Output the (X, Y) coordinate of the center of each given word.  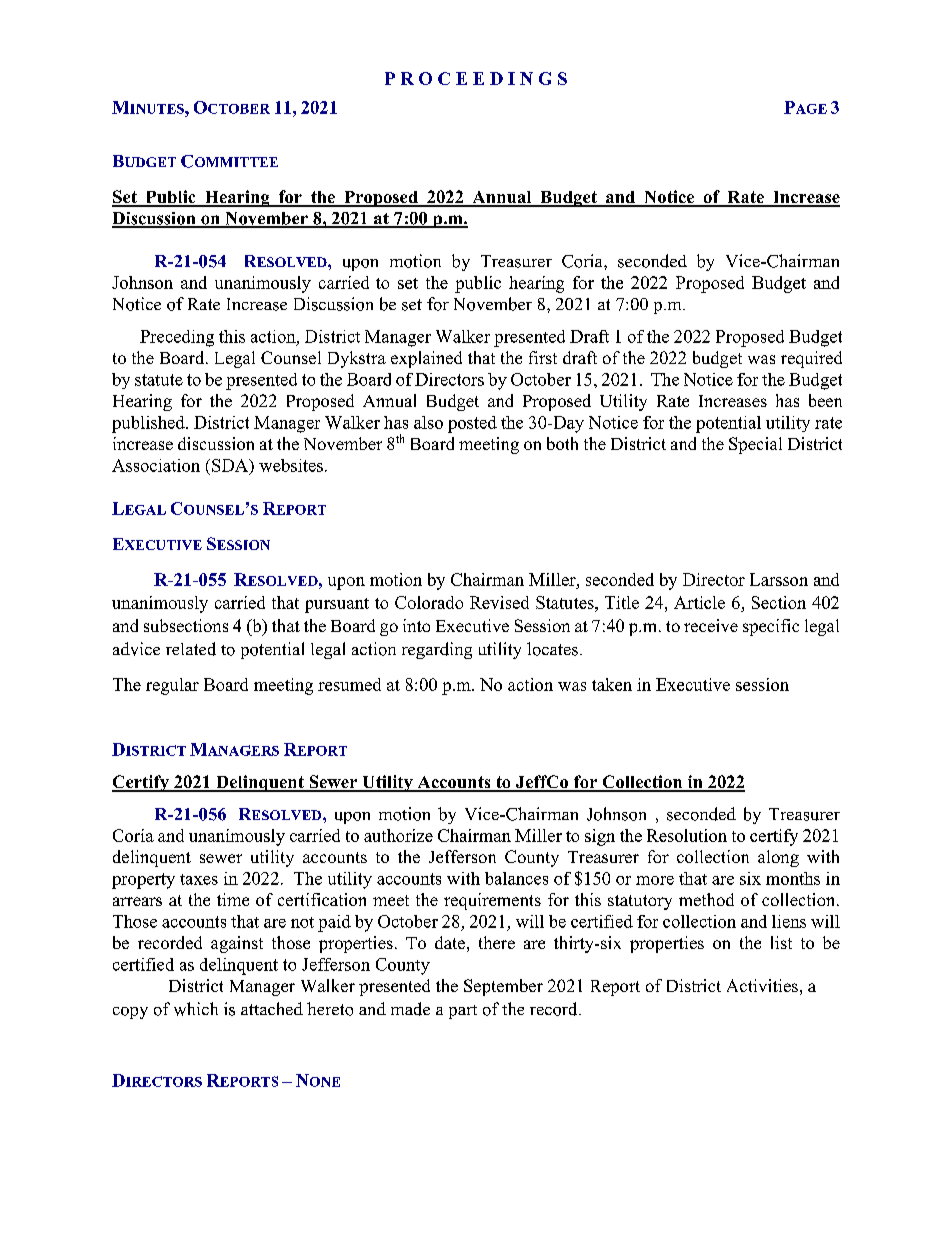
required (811, 359)
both (562, 443)
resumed (349, 684)
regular (172, 686)
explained (426, 359)
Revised (499, 602)
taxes (199, 879)
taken (612, 684)
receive (711, 625)
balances (516, 878)
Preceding (177, 338)
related (191, 649)
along (778, 858)
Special (755, 445)
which (196, 1009)
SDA (231, 466)
